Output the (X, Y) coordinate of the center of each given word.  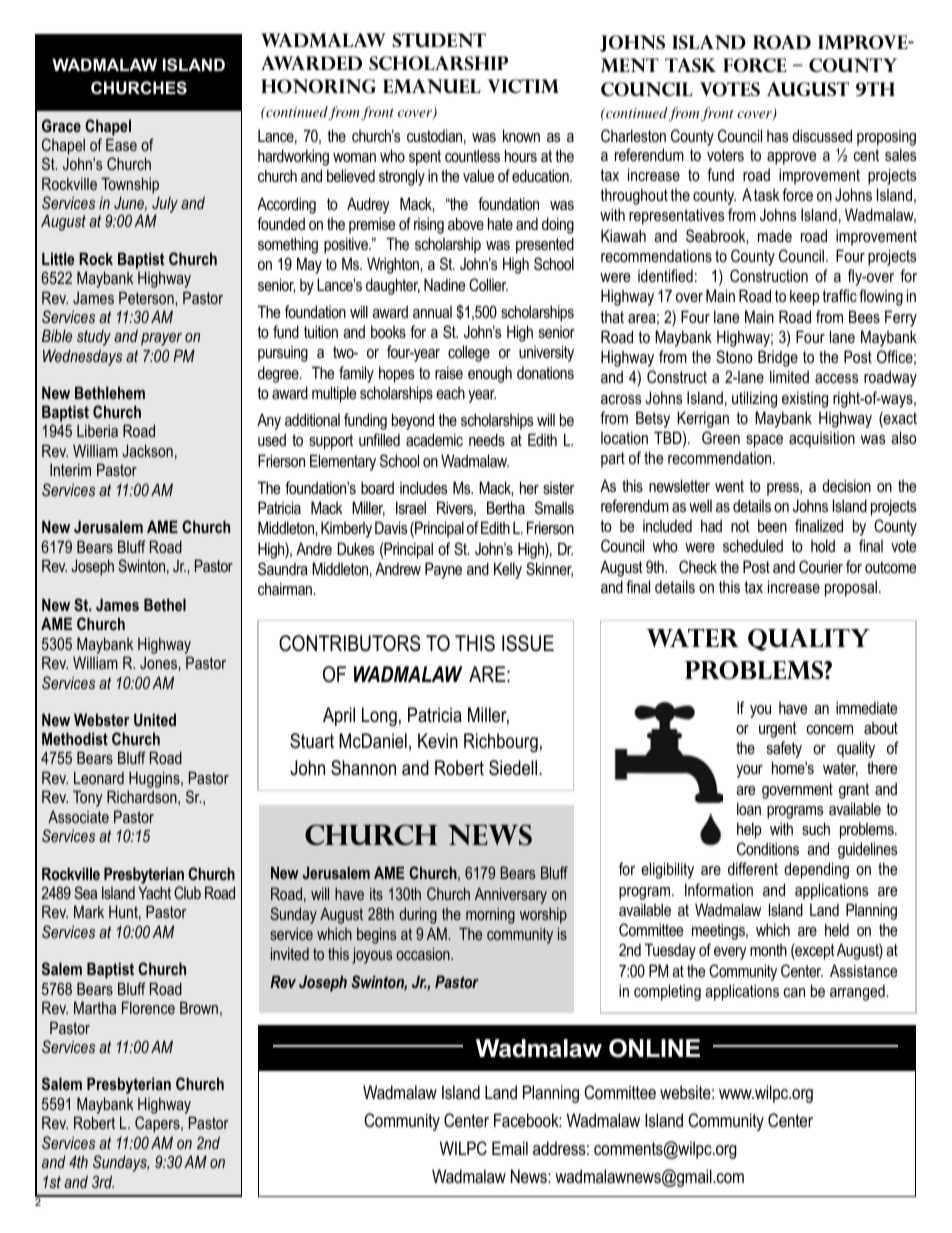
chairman (286, 588)
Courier (821, 566)
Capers (158, 1124)
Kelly (508, 570)
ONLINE (654, 1048)
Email (510, 1148)
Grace (61, 125)
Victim (523, 86)
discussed (822, 135)
